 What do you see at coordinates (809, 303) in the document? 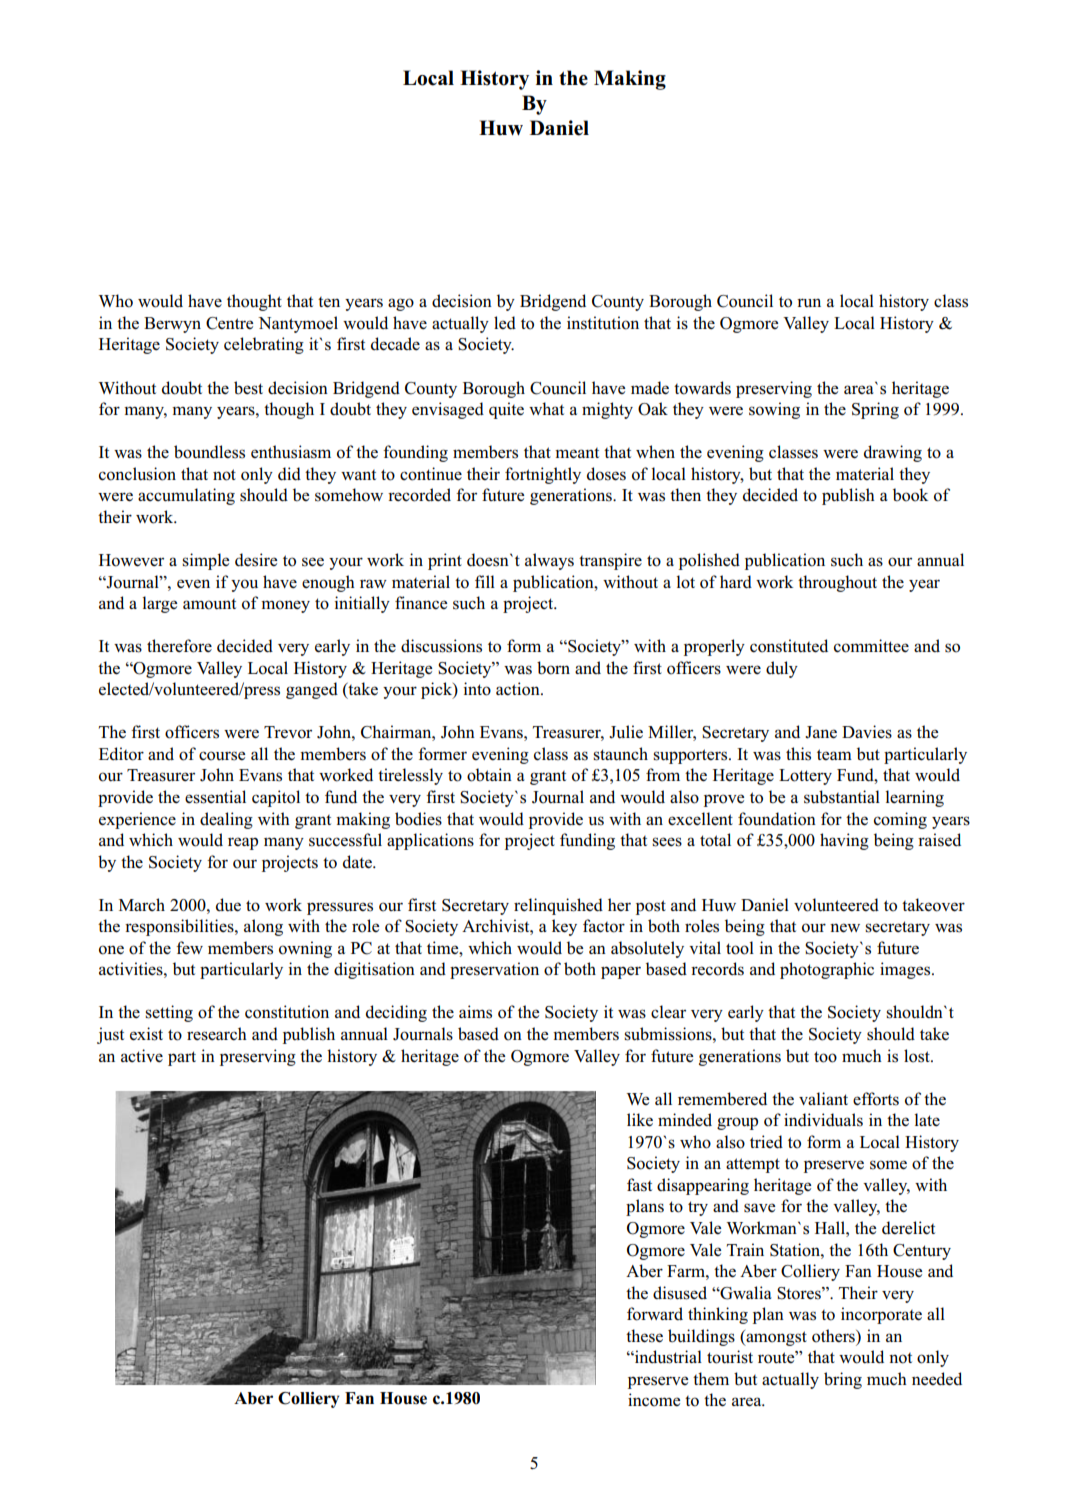
I see `run` at bounding box center [809, 303].
